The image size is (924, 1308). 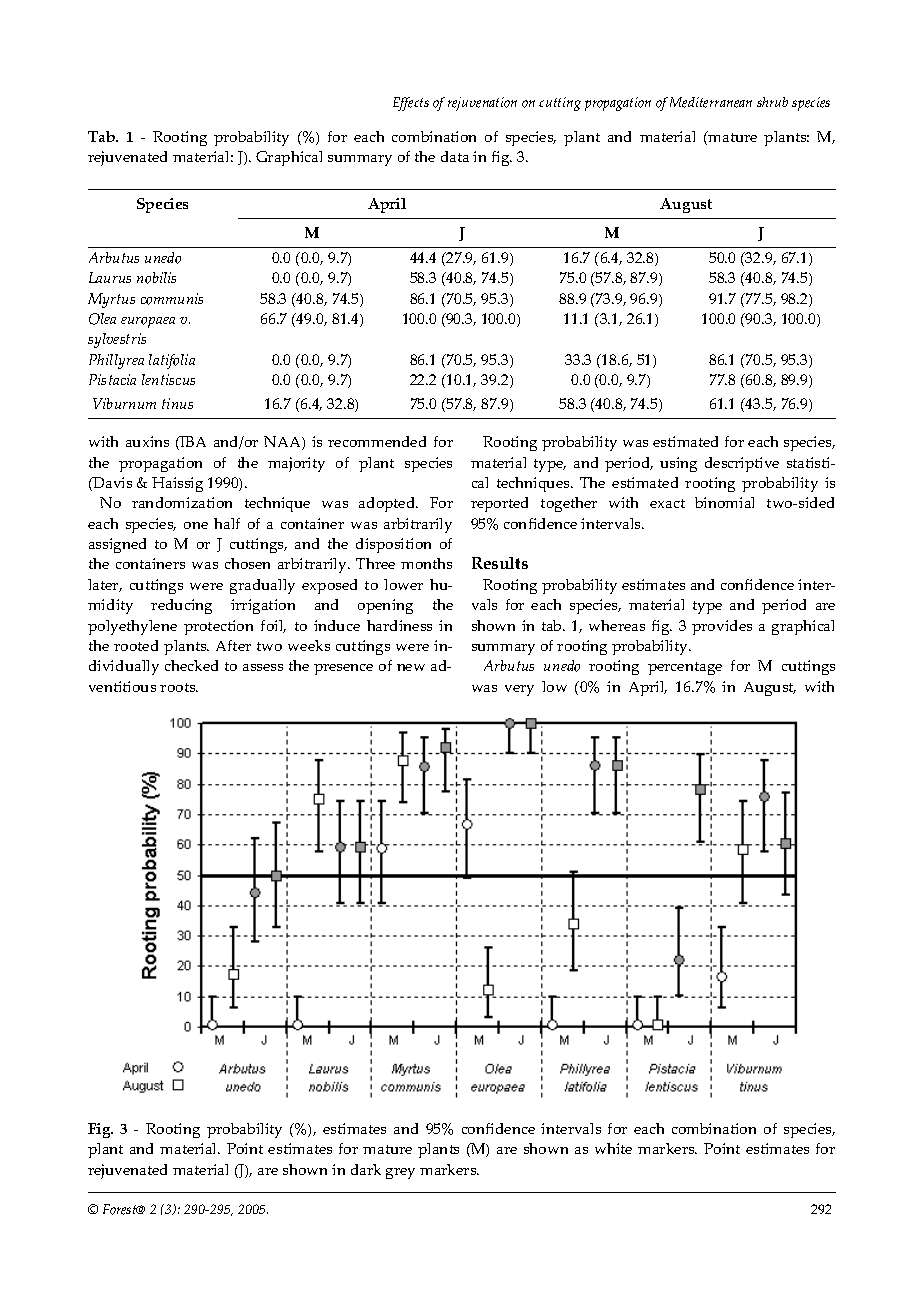 I want to click on nobilis, so click(x=156, y=278).
